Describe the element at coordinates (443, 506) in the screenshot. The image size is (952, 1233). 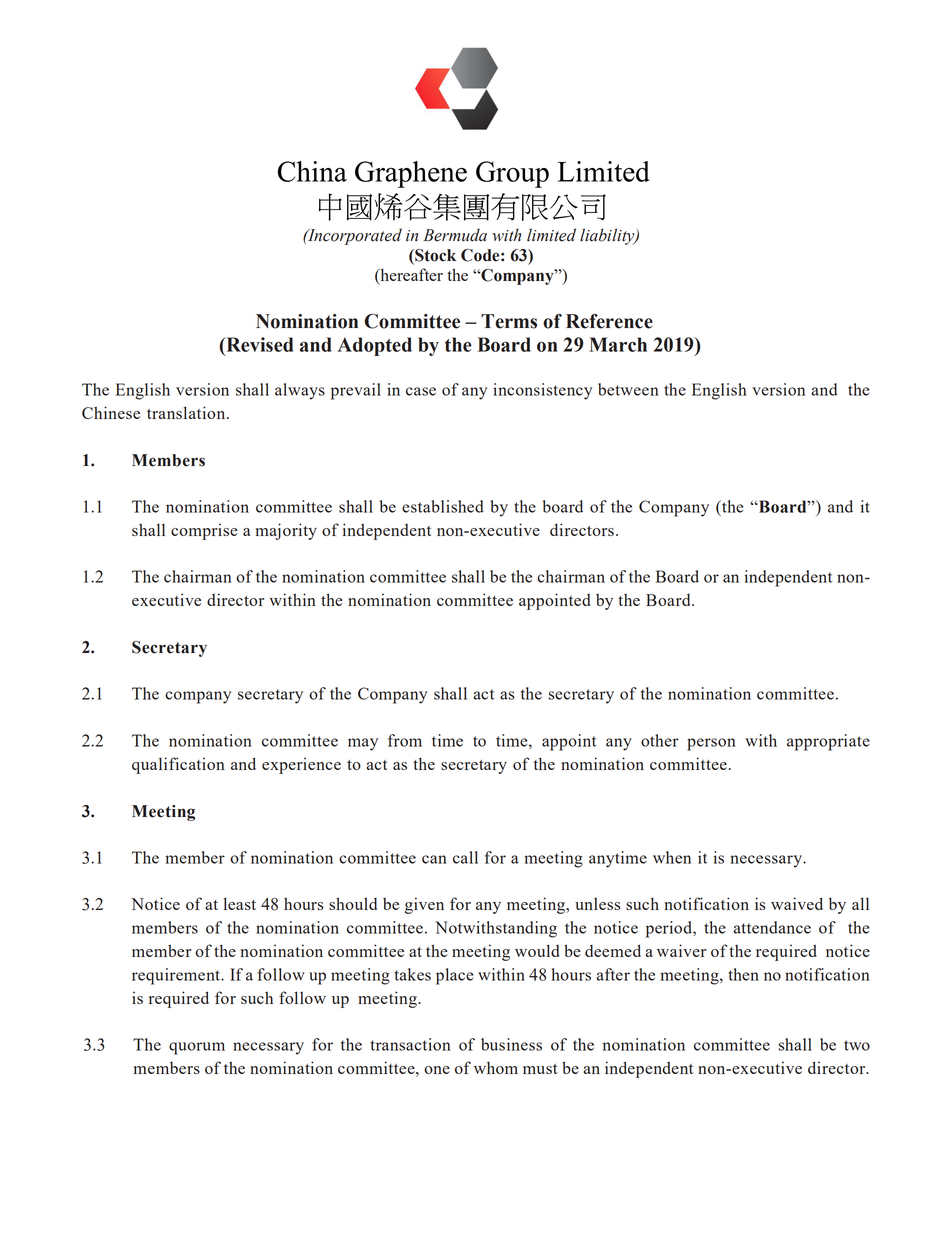
I see `established` at that location.
